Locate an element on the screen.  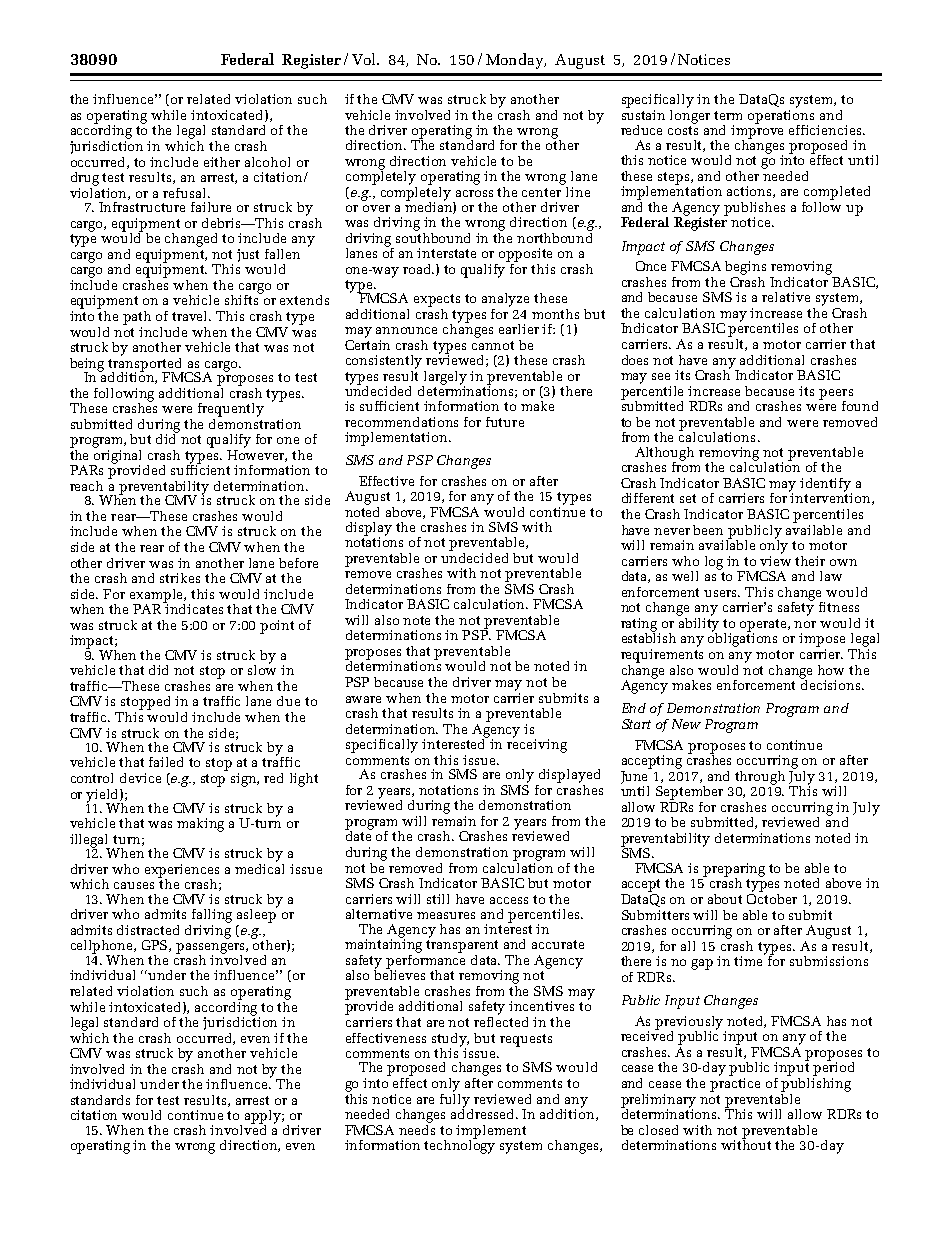
cannot is located at coordinates (493, 345).
